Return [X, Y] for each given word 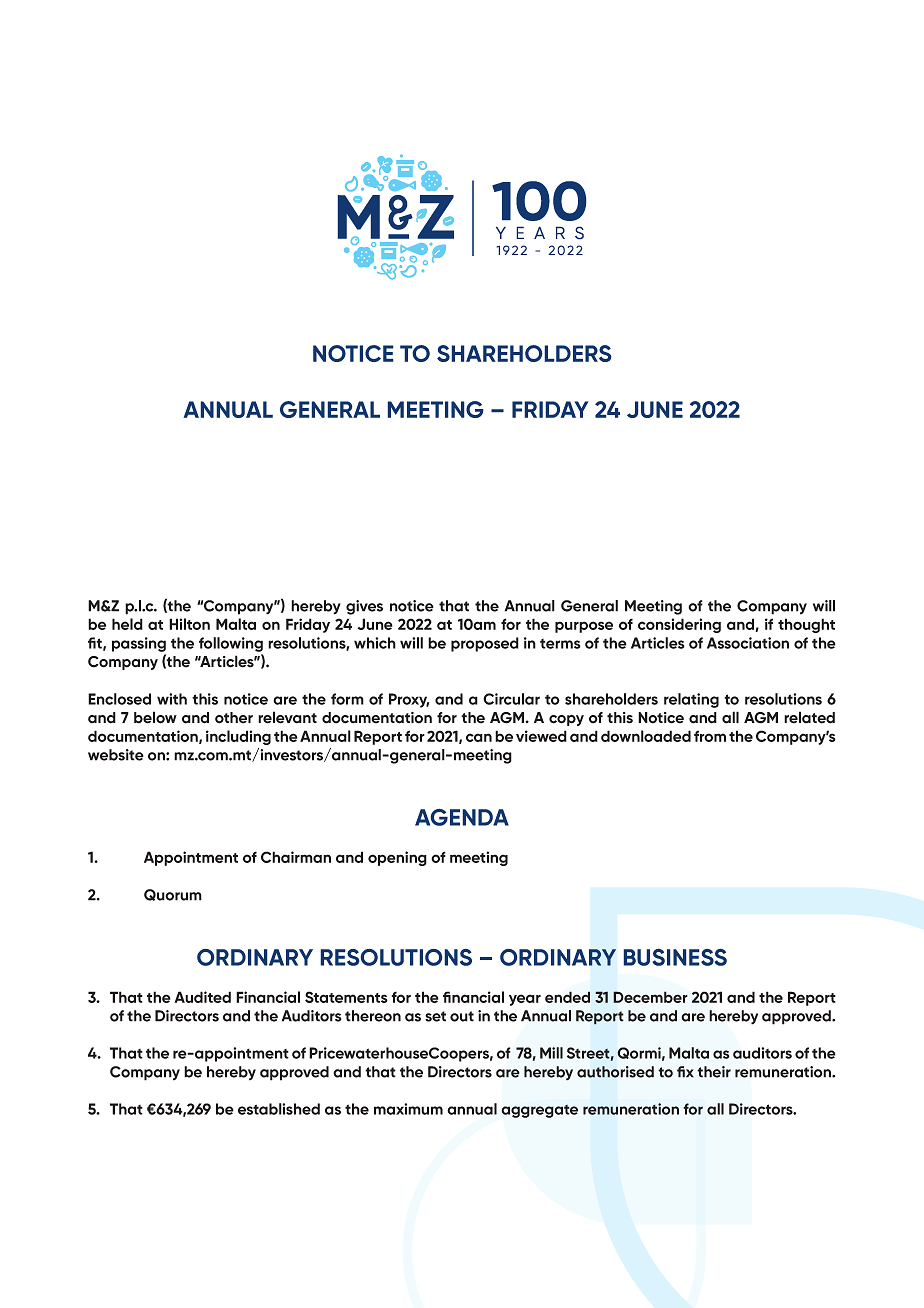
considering [679, 625]
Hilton [189, 624]
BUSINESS [675, 957]
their [714, 1072]
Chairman [296, 857]
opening [397, 858]
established [279, 1109]
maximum [408, 1109]
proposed [485, 644]
